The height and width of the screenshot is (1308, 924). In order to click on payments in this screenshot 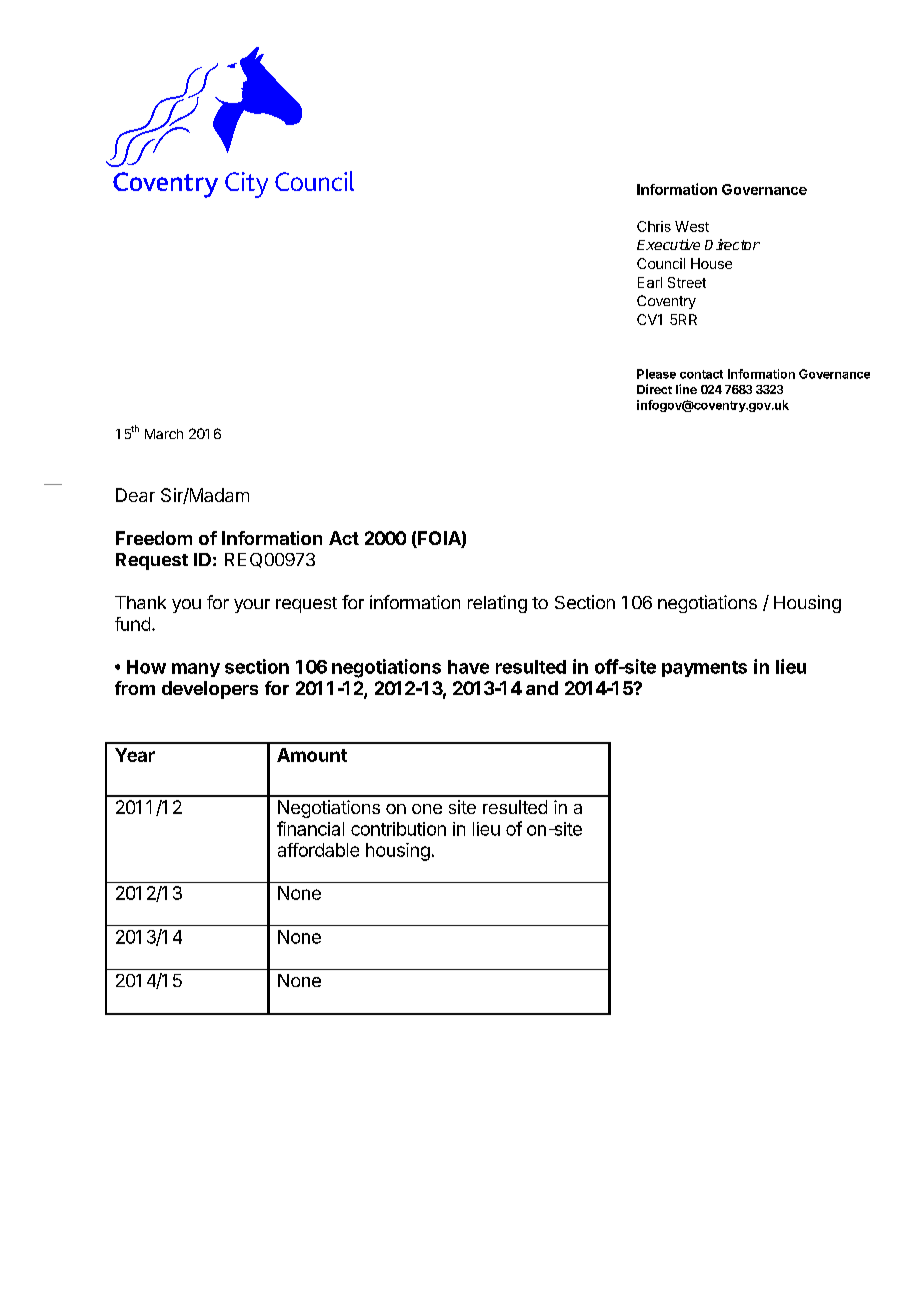, I will do `click(704, 669)`.
